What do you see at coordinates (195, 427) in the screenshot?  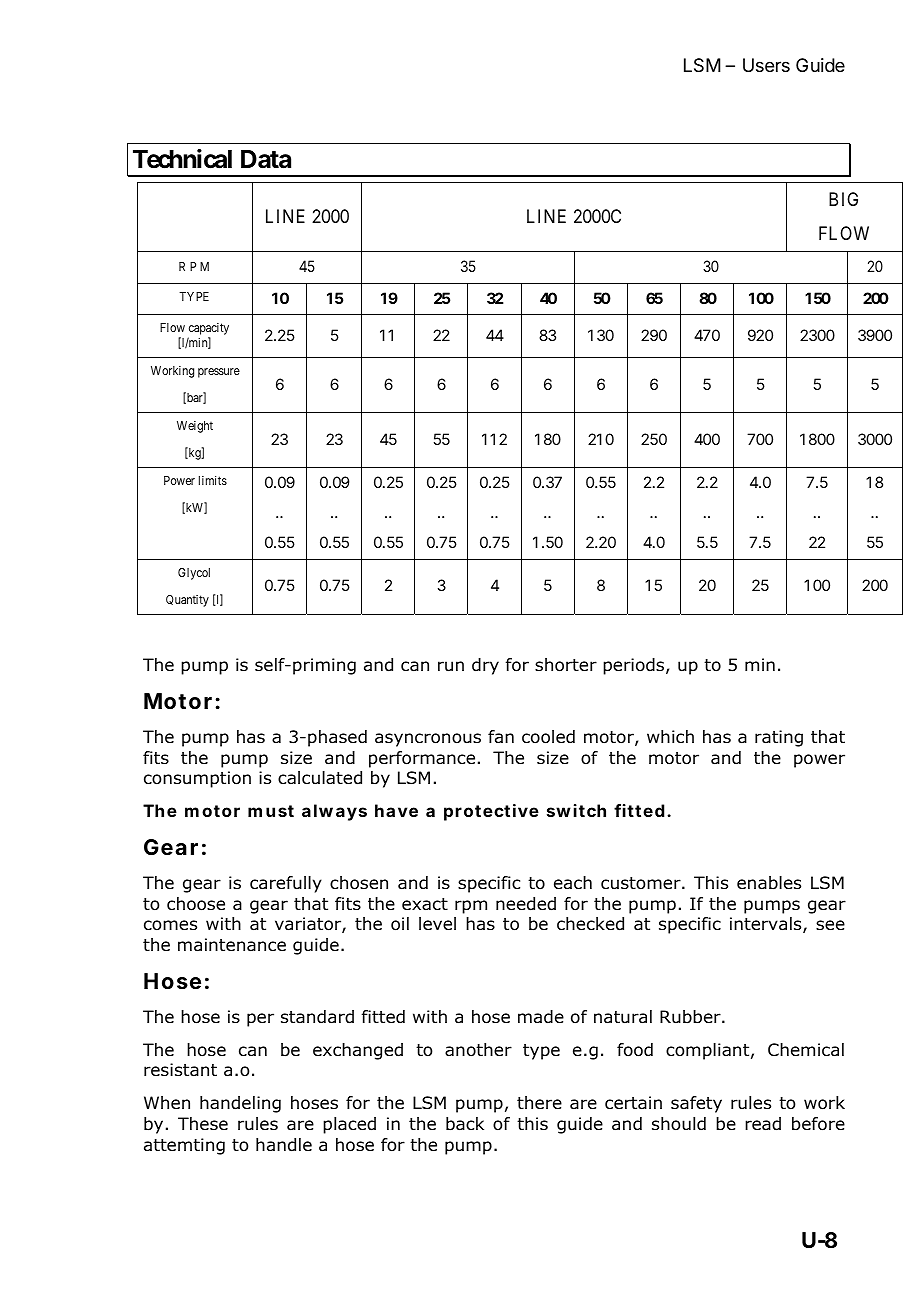 I see `Weight` at bounding box center [195, 427].
